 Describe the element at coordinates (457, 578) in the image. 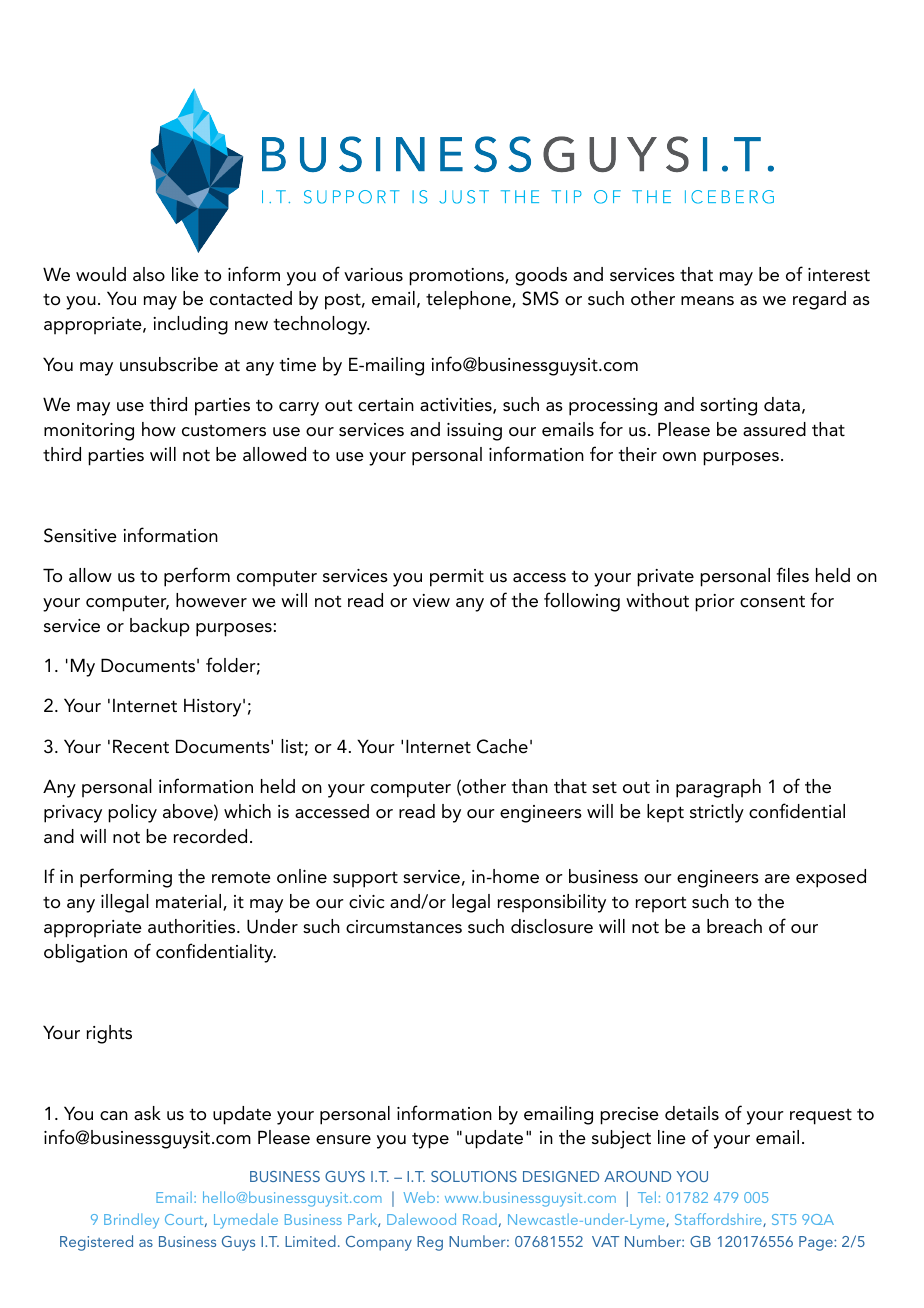

I see `permit` at that location.
